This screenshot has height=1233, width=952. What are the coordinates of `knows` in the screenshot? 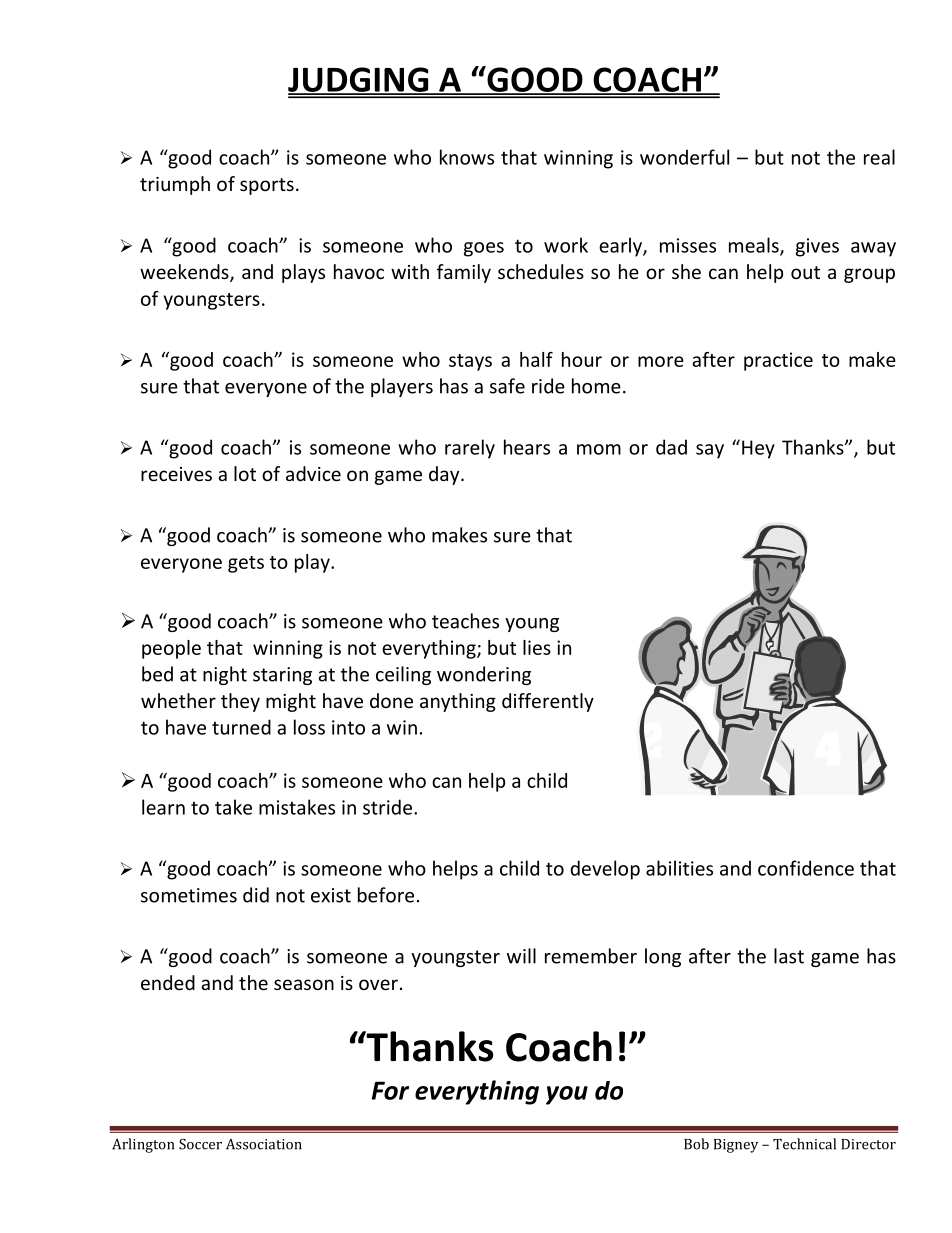 It's located at (467, 157).
